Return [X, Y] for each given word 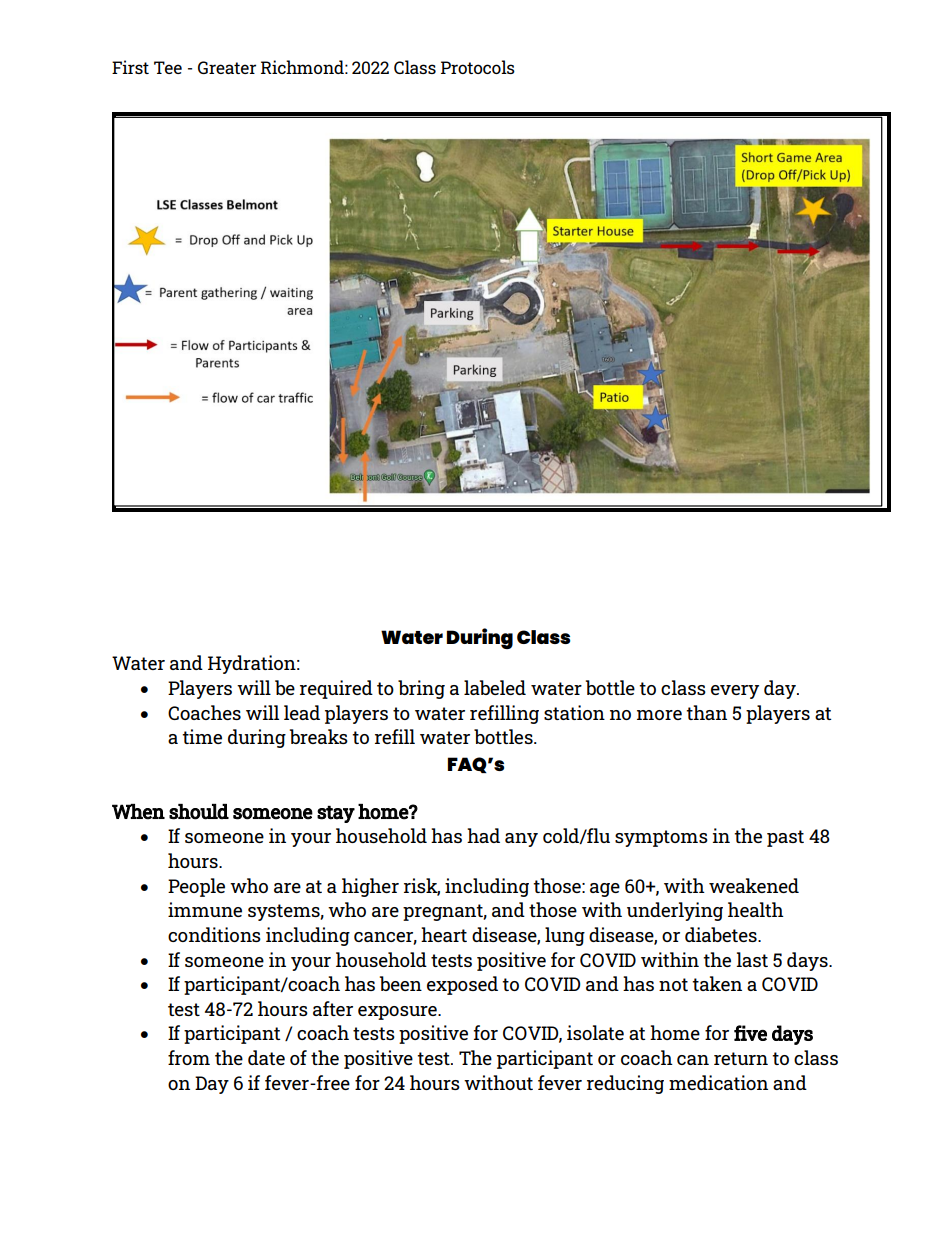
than [706, 712]
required [336, 689]
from [189, 1057]
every [735, 692]
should [199, 812]
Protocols [478, 67]
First [130, 67]
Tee [168, 67]
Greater [227, 67]
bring [421, 689]
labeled [495, 687]
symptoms [661, 838]
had [483, 835]
